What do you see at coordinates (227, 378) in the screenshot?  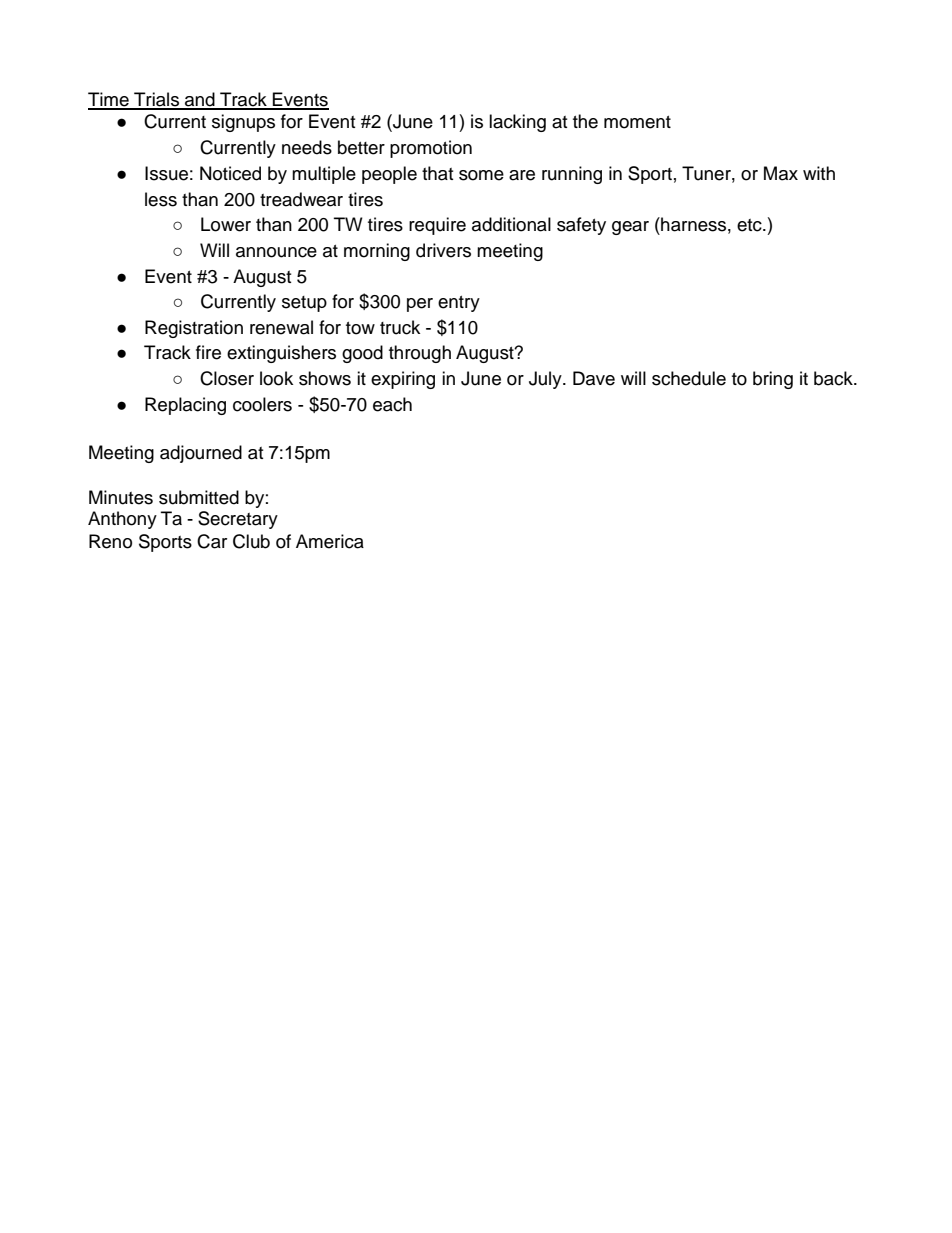 I see `Closer` at bounding box center [227, 378].
